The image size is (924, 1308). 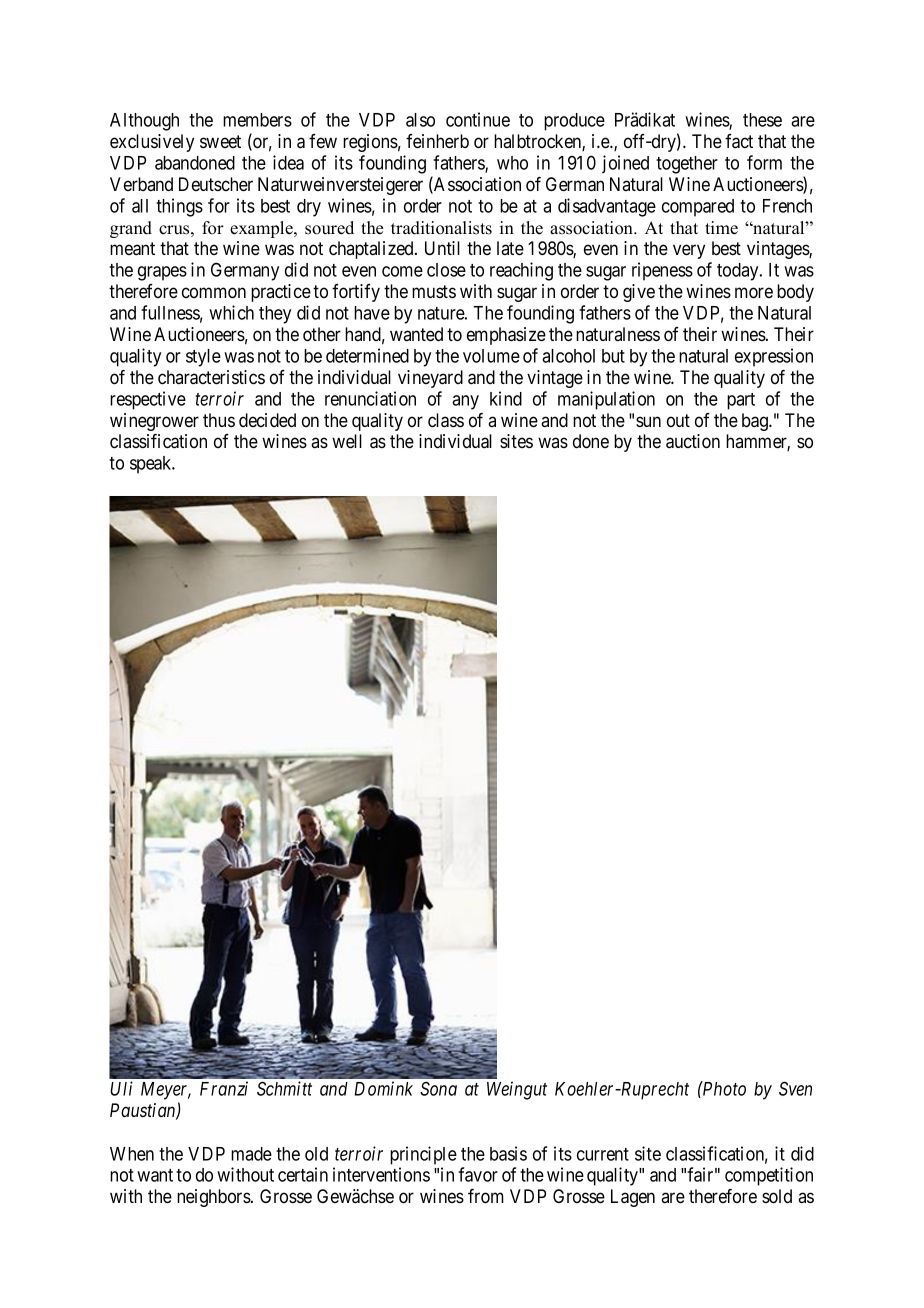 I want to click on continue, so click(x=478, y=119).
